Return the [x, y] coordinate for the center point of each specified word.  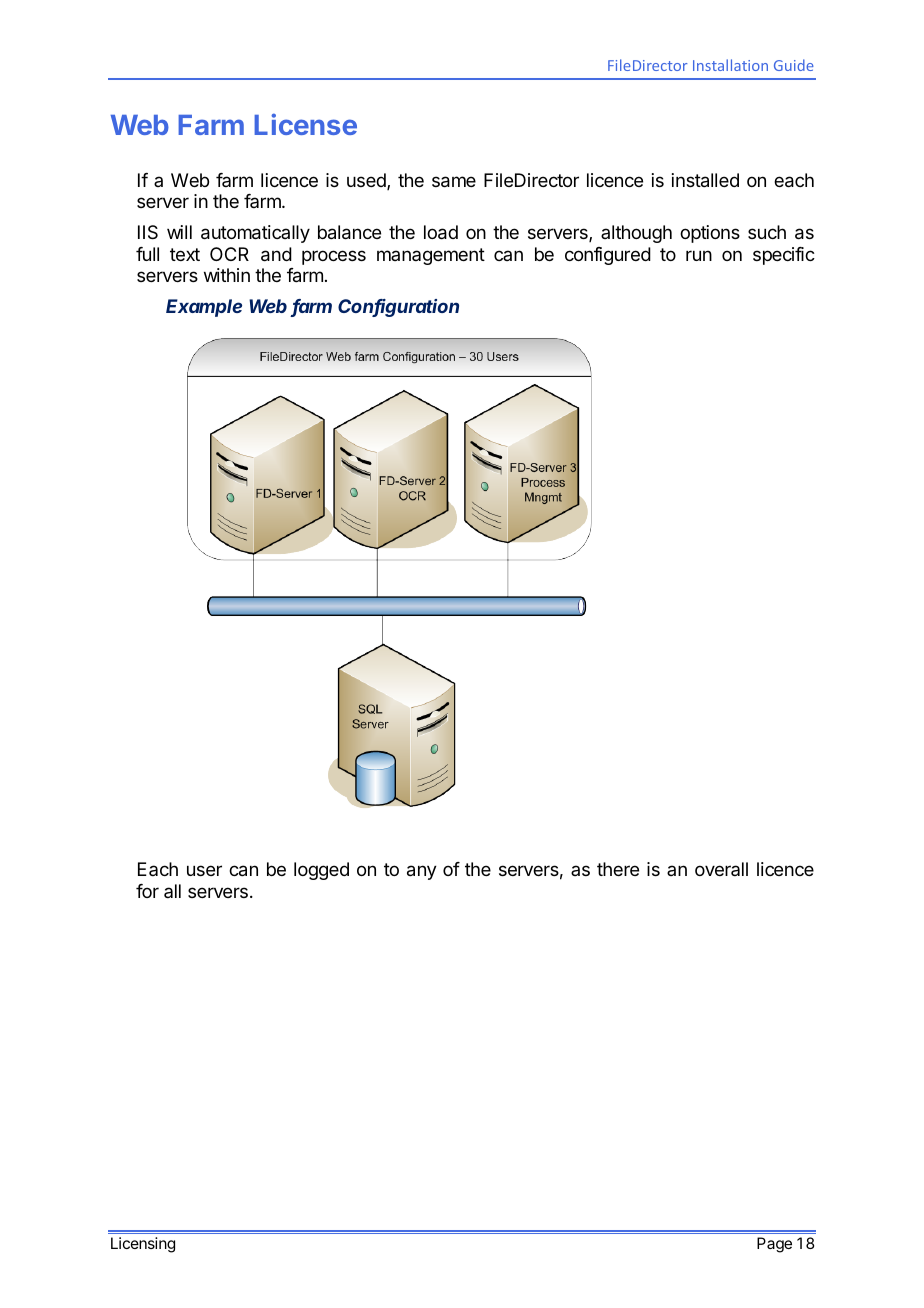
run [699, 255]
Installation [730, 65]
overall [721, 869]
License [305, 124]
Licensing [143, 1245]
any [422, 872]
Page [774, 1245]
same [454, 182]
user [204, 870]
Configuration [398, 308]
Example [204, 308]
